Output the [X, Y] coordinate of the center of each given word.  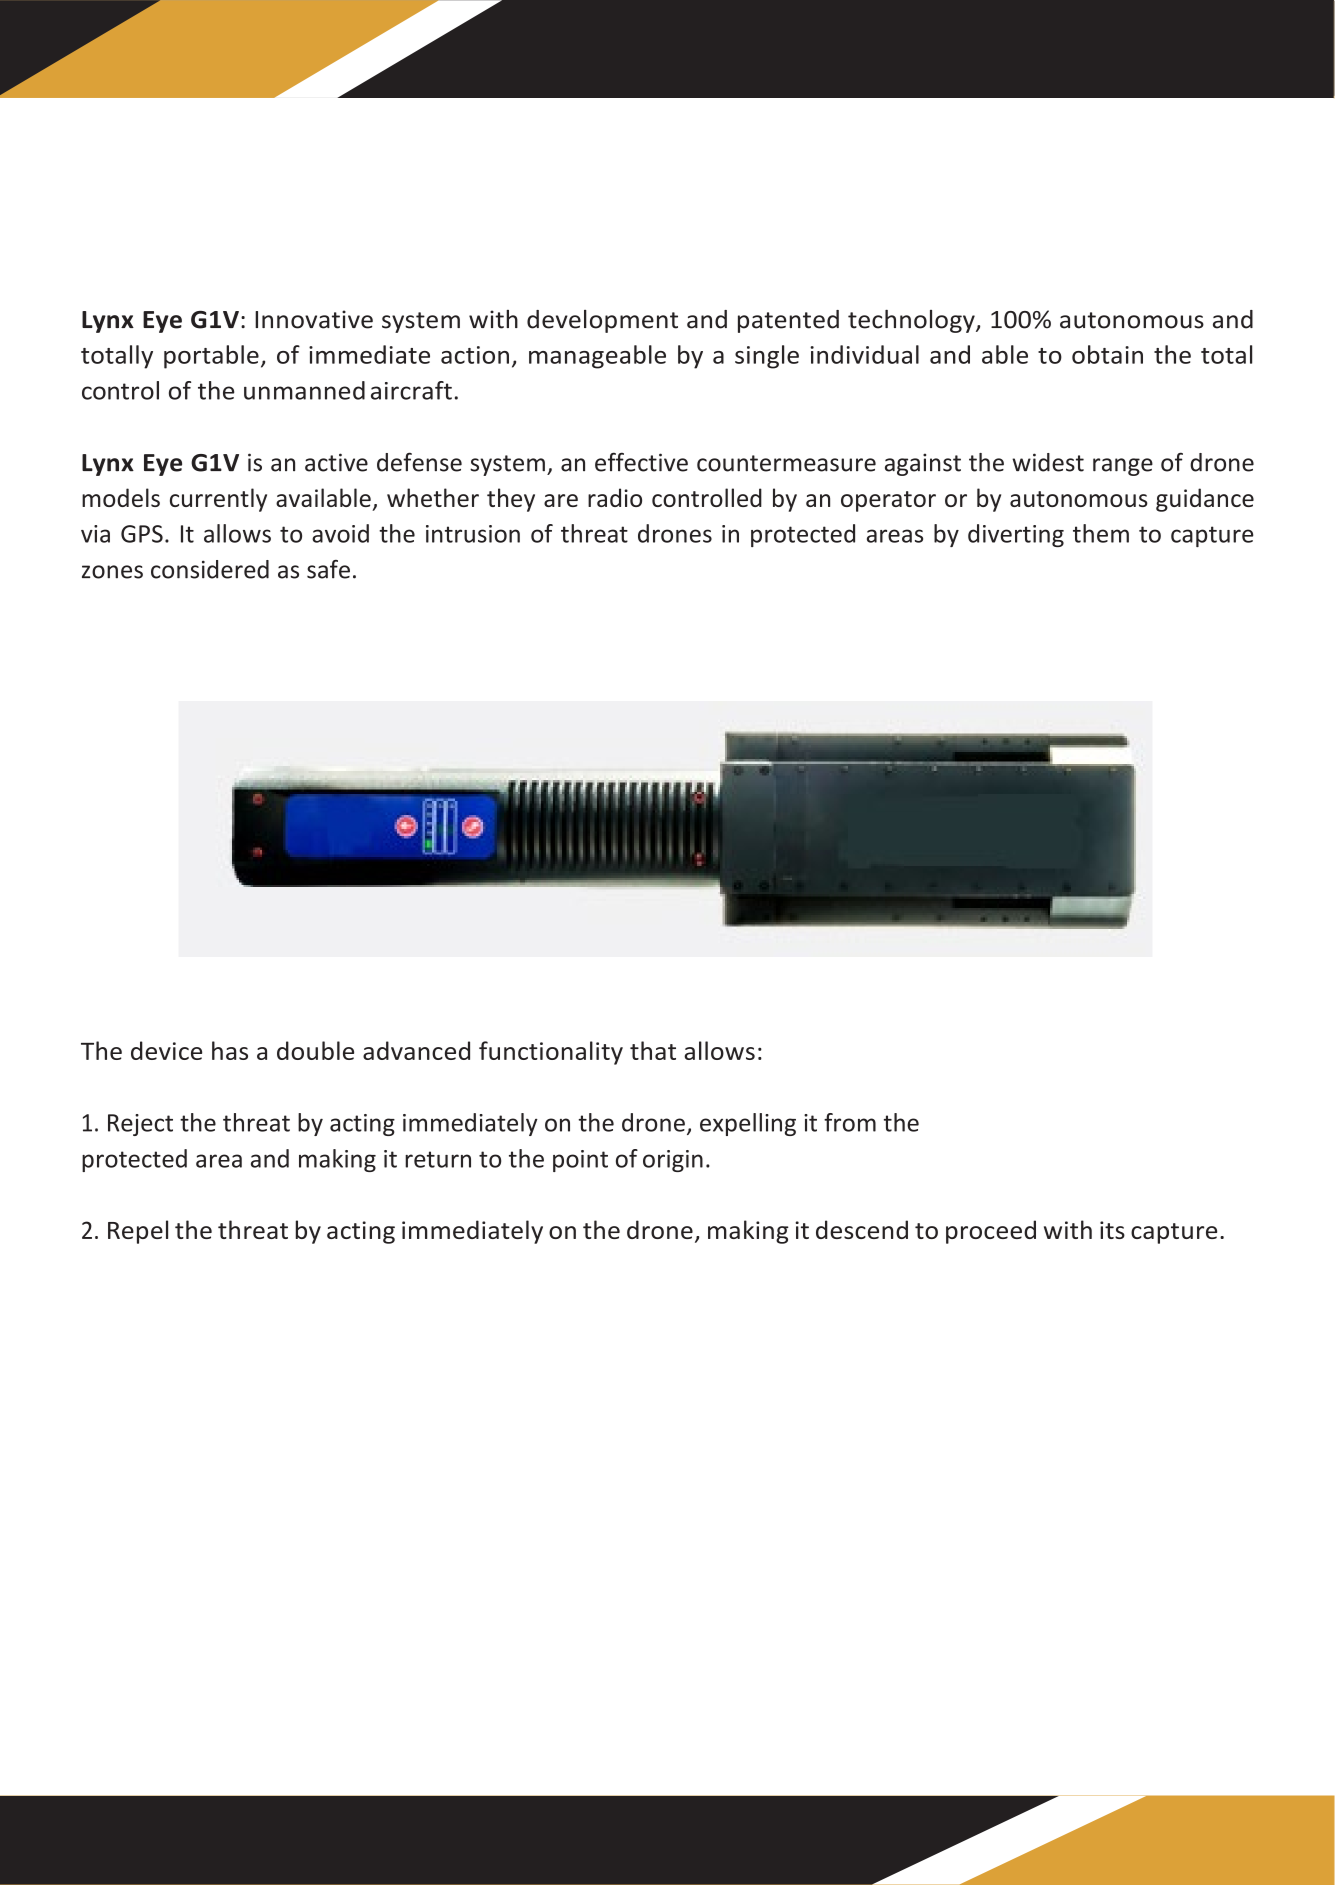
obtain [1107, 354]
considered [210, 569]
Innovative [314, 319]
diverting [1016, 535]
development [602, 321]
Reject [140, 1125]
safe [328, 569]
